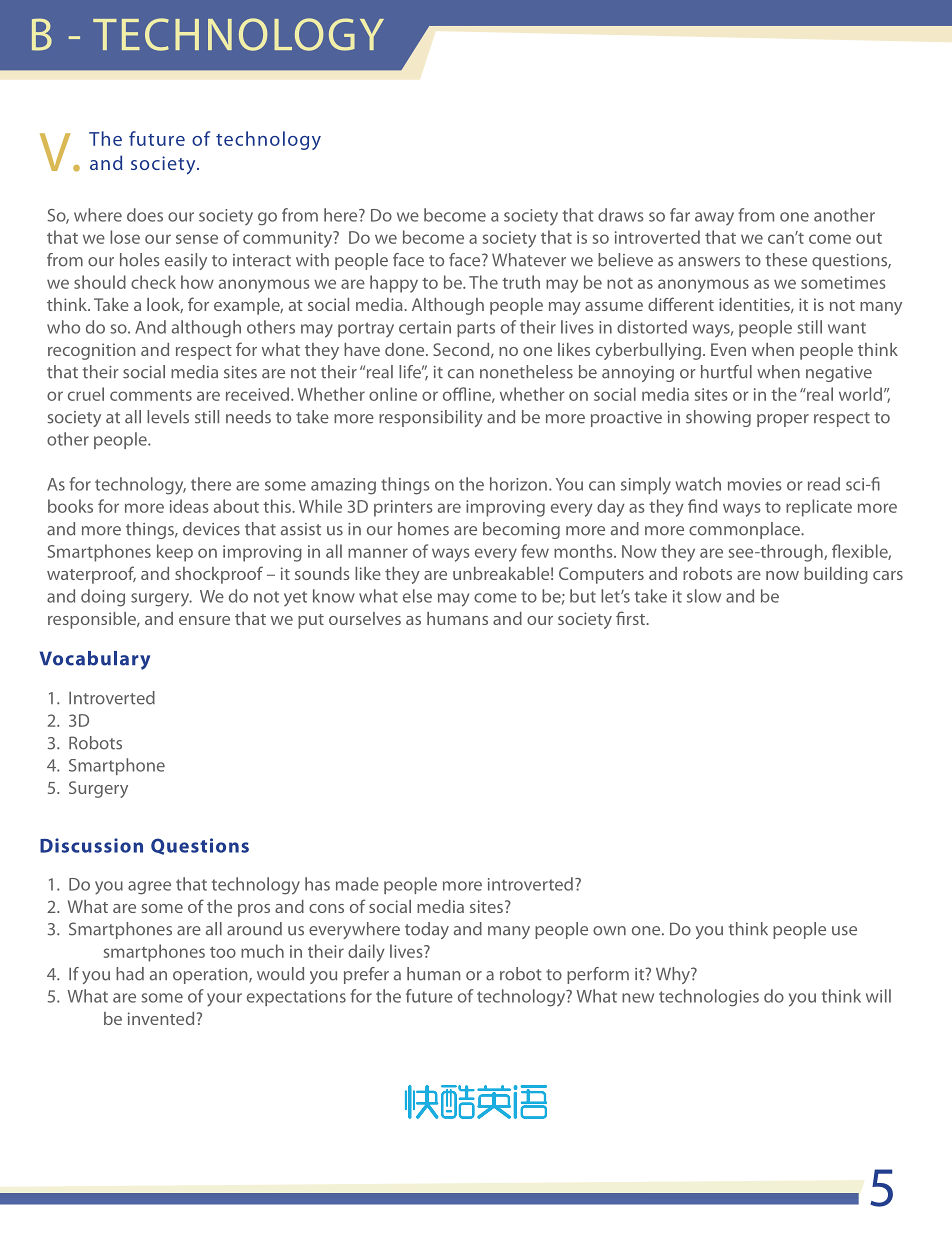 The image size is (952, 1233). I want to click on truth, so click(521, 282).
